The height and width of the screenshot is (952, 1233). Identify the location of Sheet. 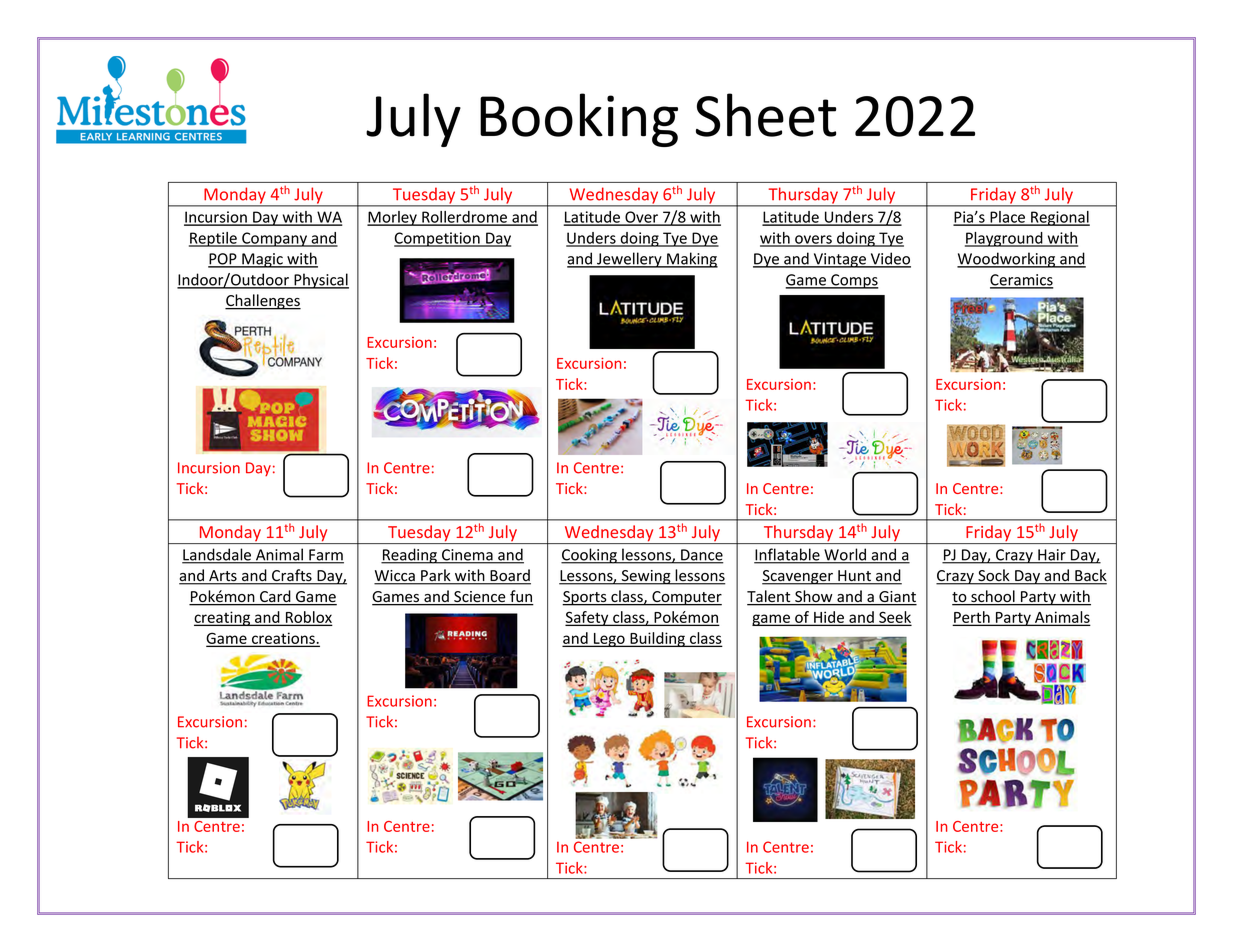
(766, 115).
